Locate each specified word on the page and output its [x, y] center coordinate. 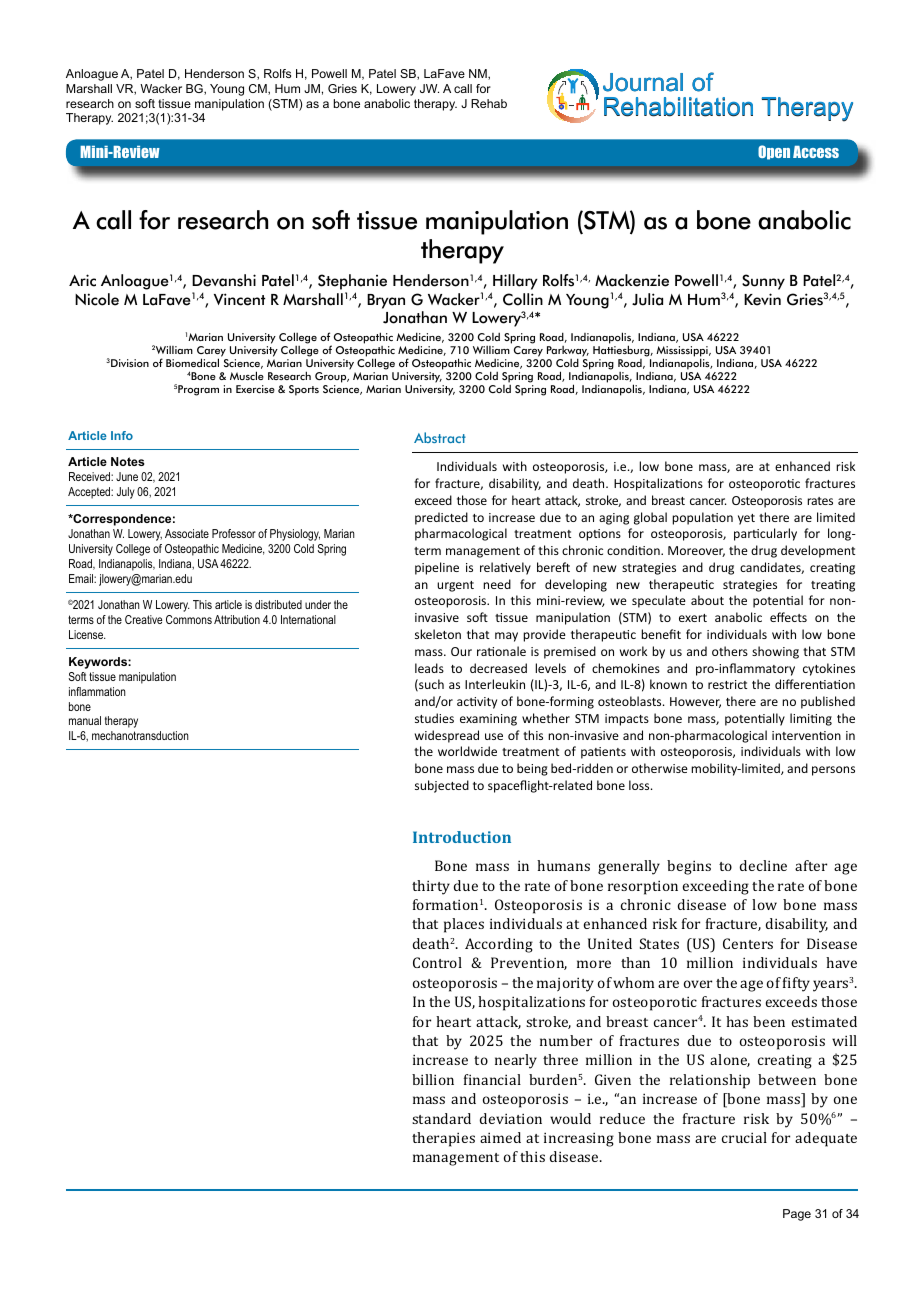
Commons [189, 619]
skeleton [438, 634]
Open [774, 152]
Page [797, 1215]
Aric [82, 280]
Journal [643, 82]
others [730, 651]
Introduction [462, 837]
